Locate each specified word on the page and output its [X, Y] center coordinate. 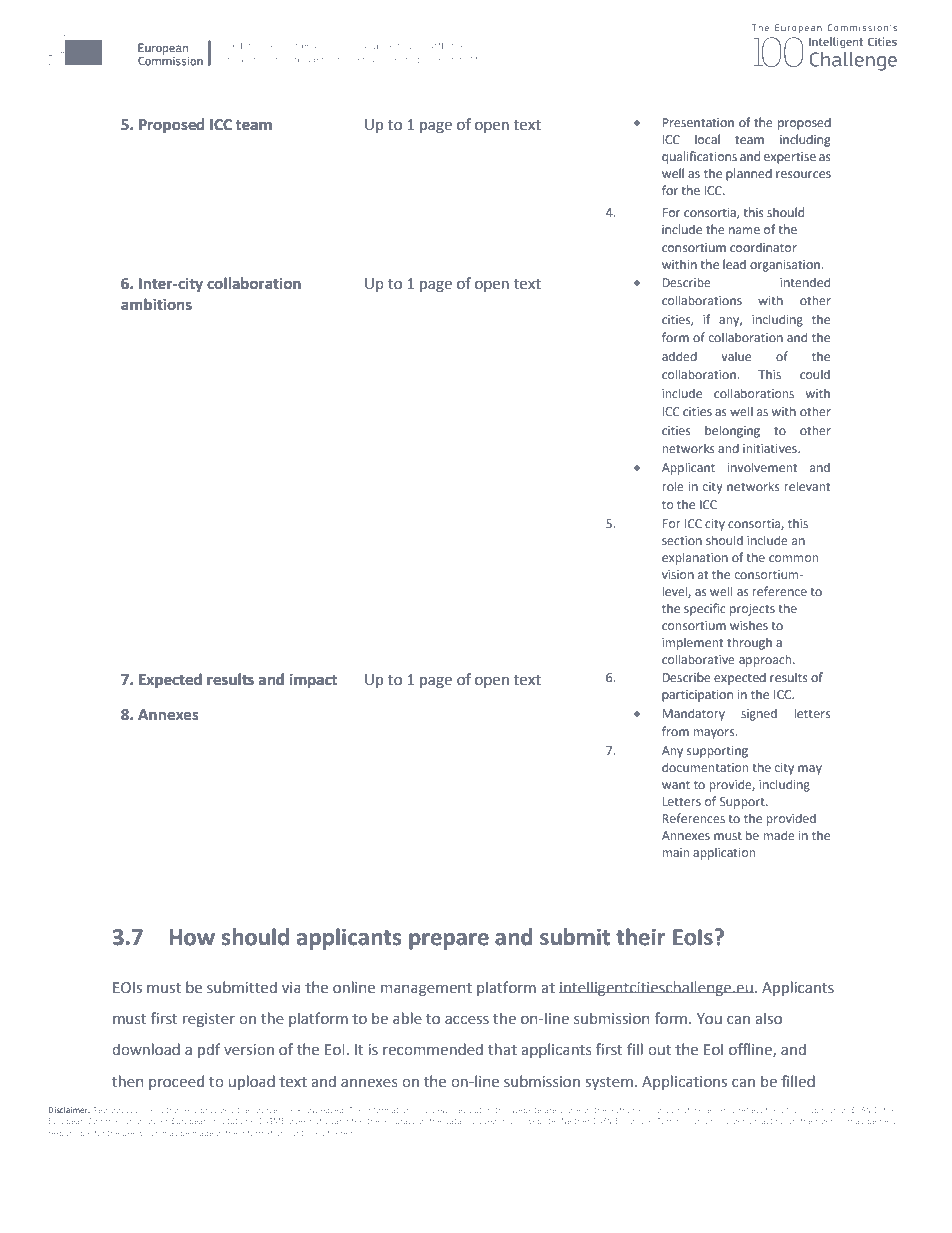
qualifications [699, 157]
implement [693, 644]
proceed [176, 1082]
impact [313, 681]
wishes [749, 625]
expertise [790, 158]
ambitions [156, 304]
